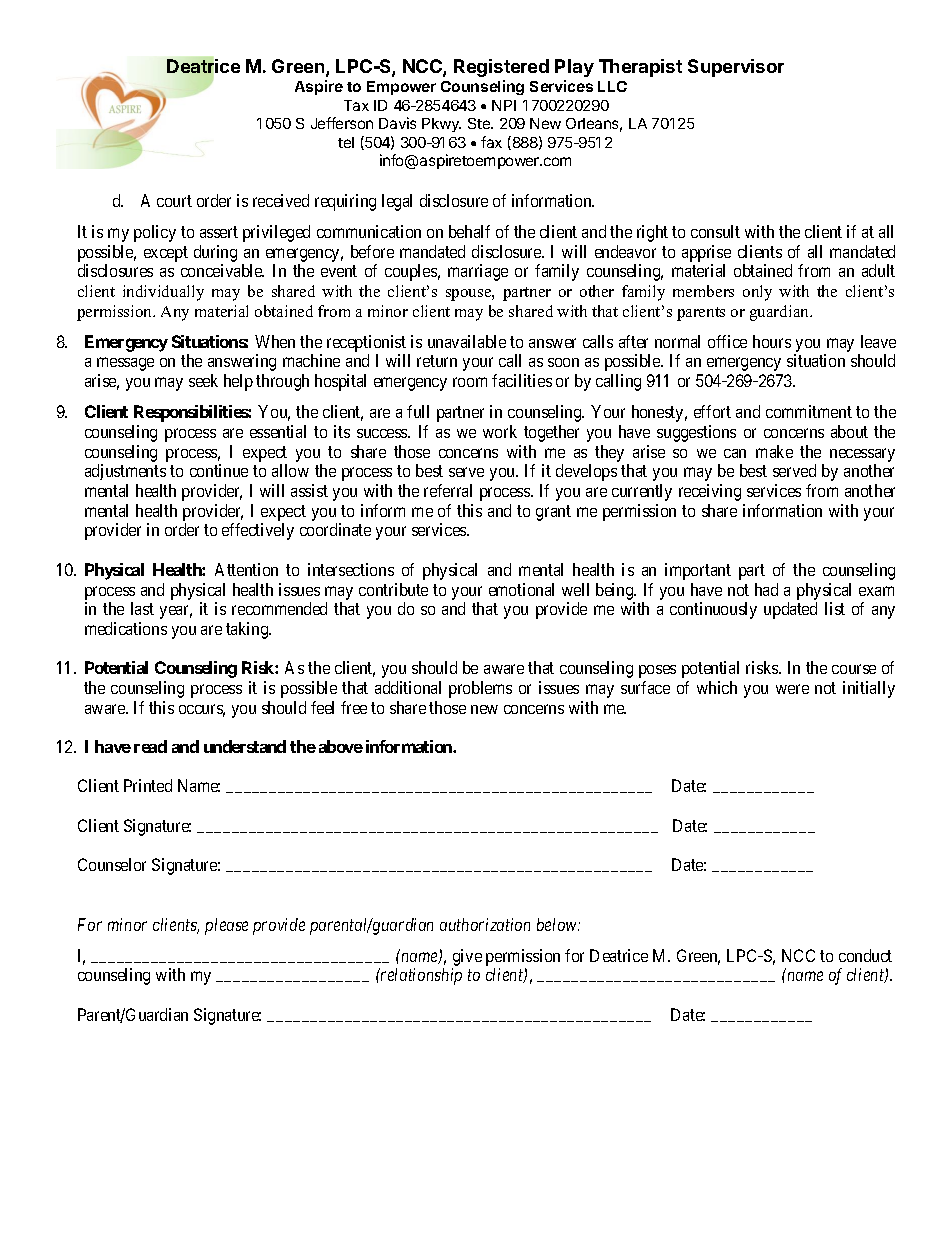 The image size is (952, 1233). What do you see at coordinates (710, 492) in the screenshot?
I see `receiving` at bounding box center [710, 492].
